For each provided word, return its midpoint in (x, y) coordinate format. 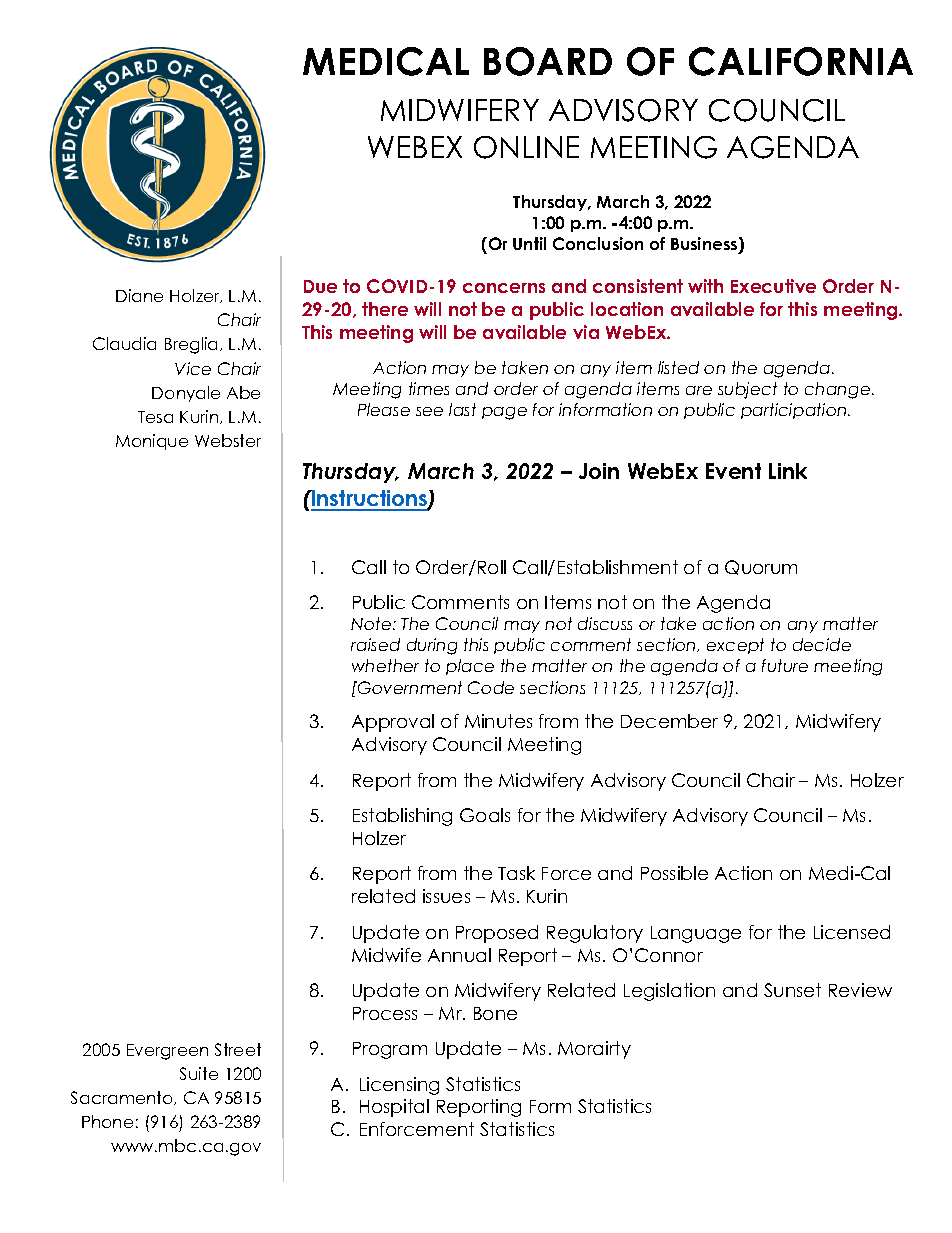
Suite (199, 1073)
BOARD (548, 61)
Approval (393, 723)
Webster (228, 440)
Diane (139, 295)
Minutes (498, 721)
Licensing (399, 1086)
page (504, 413)
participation (795, 411)
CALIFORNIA (801, 61)
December (669, 721)
